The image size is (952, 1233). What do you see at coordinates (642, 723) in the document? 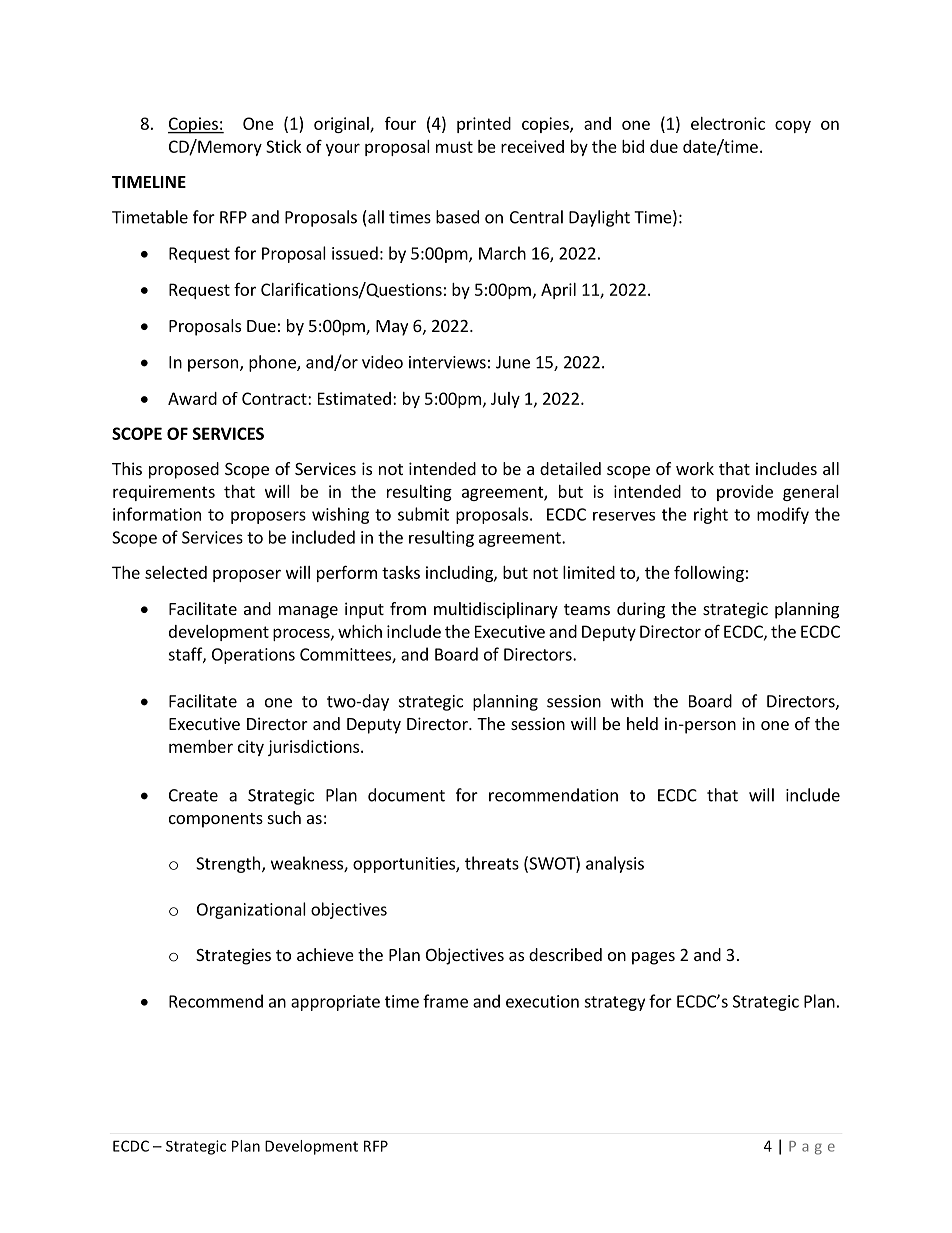
I see `held` at bounding box center [642, 723].
